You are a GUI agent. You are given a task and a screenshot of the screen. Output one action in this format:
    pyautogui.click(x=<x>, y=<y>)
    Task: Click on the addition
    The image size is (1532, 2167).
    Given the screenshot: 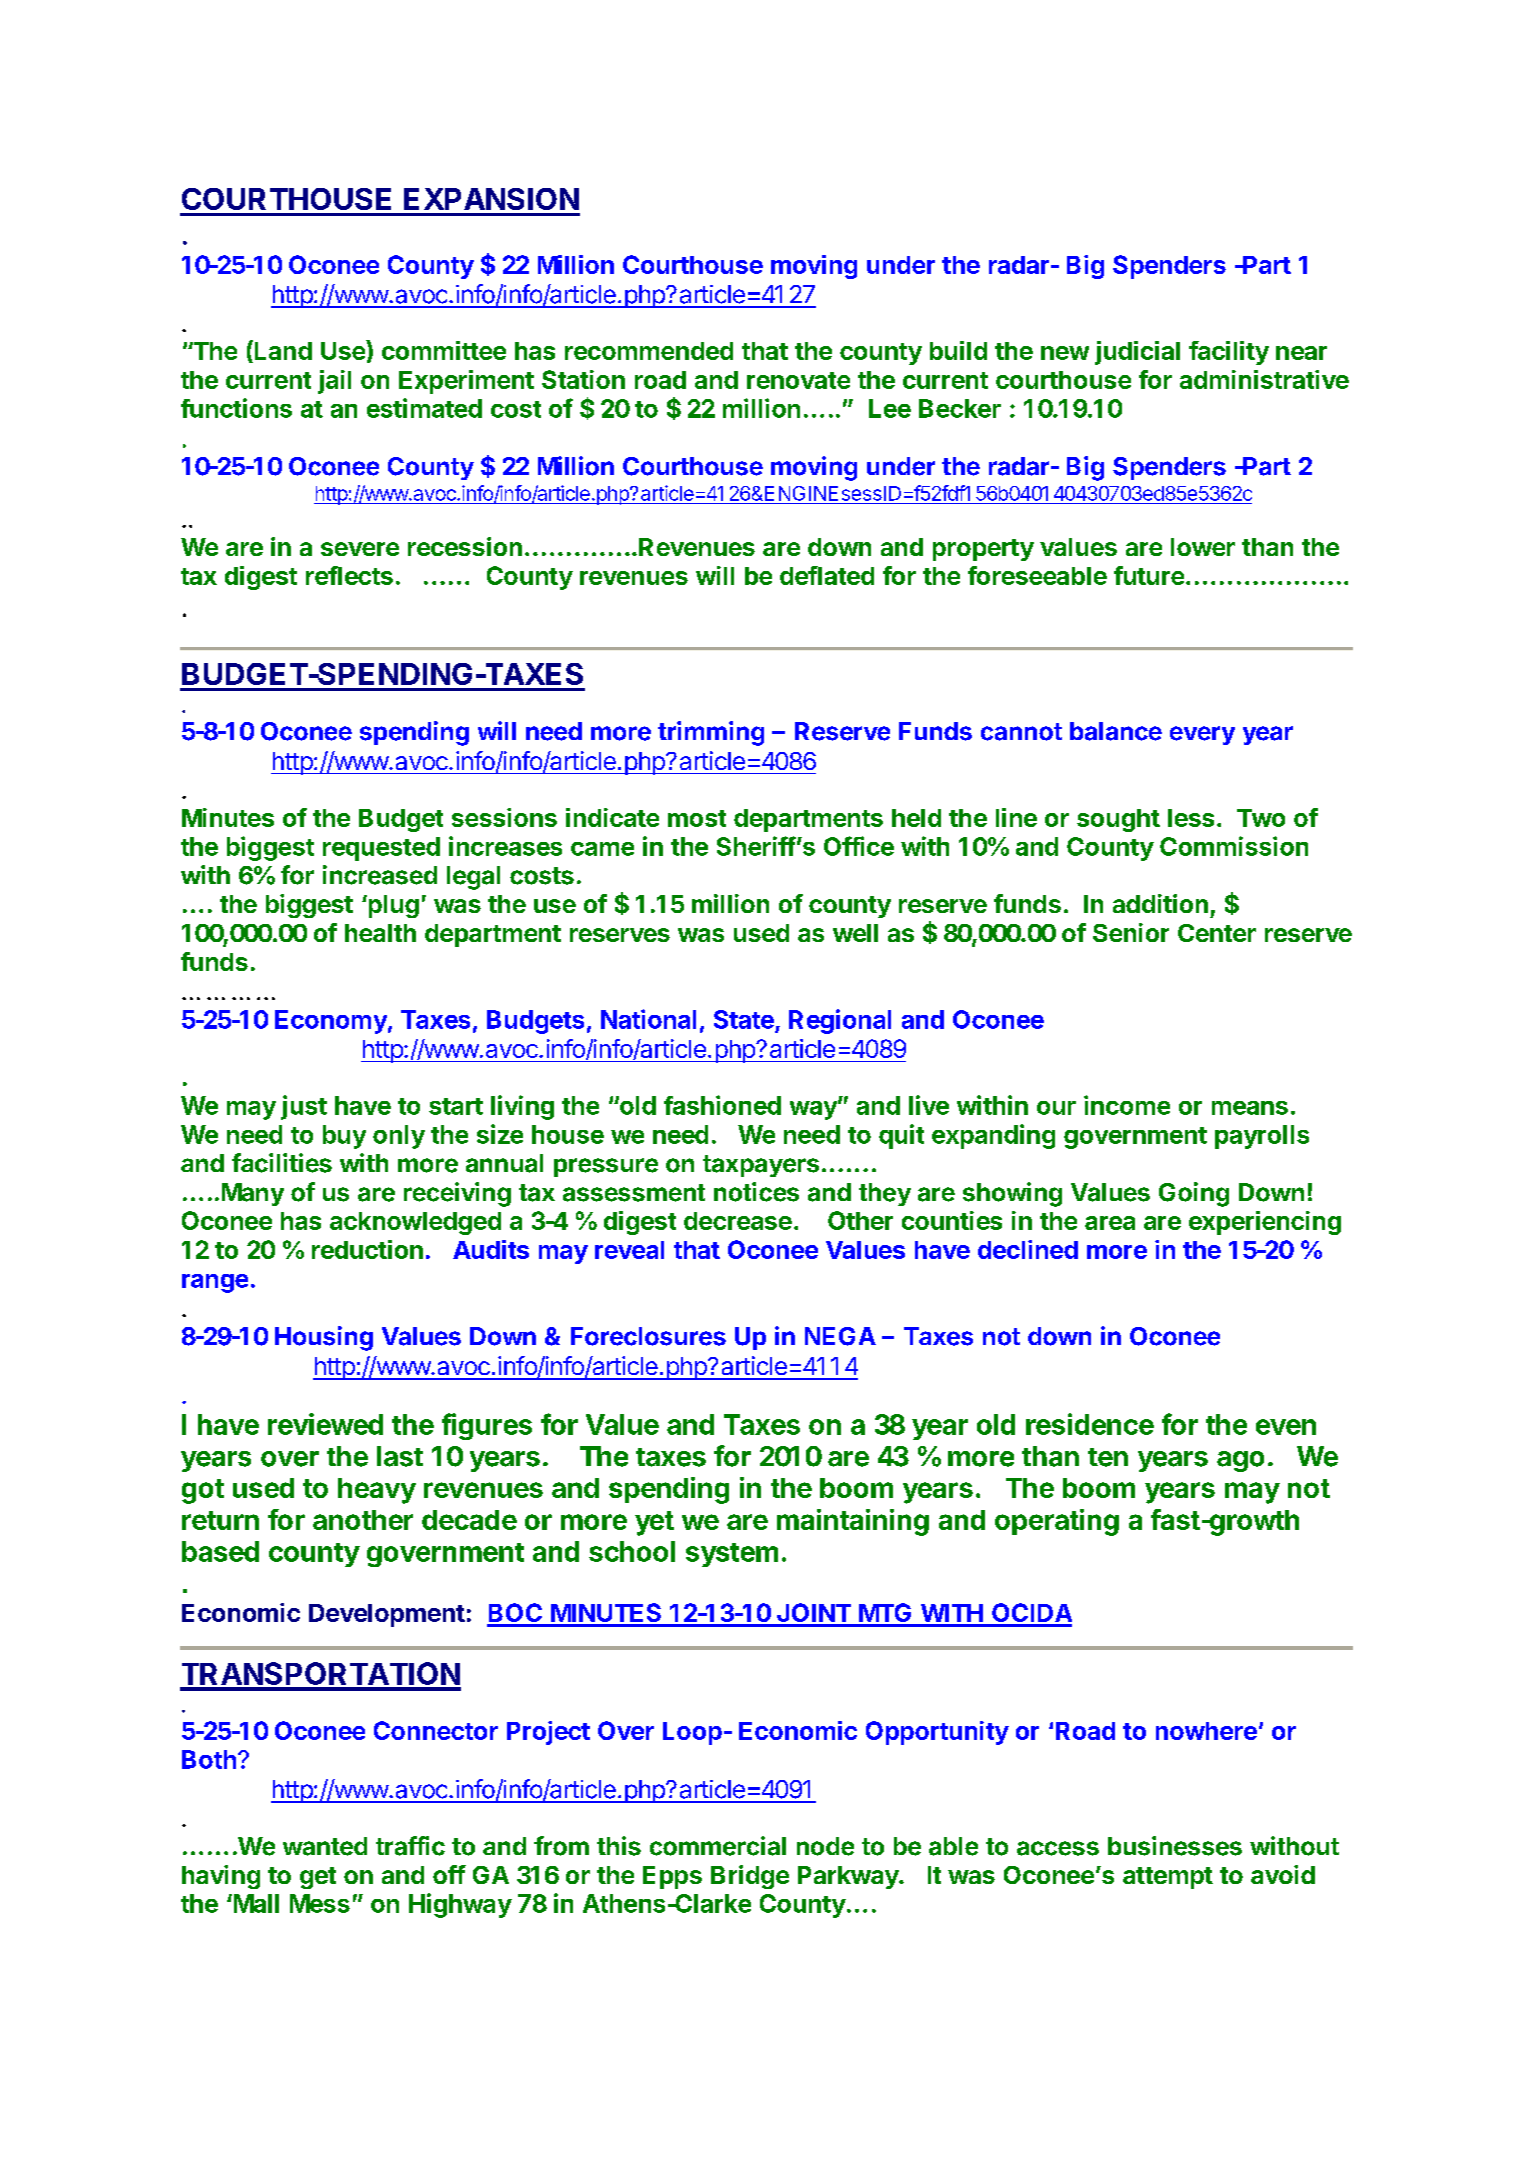 What is the action you would take?
    pyautogui.click(x=1160, y=903)
